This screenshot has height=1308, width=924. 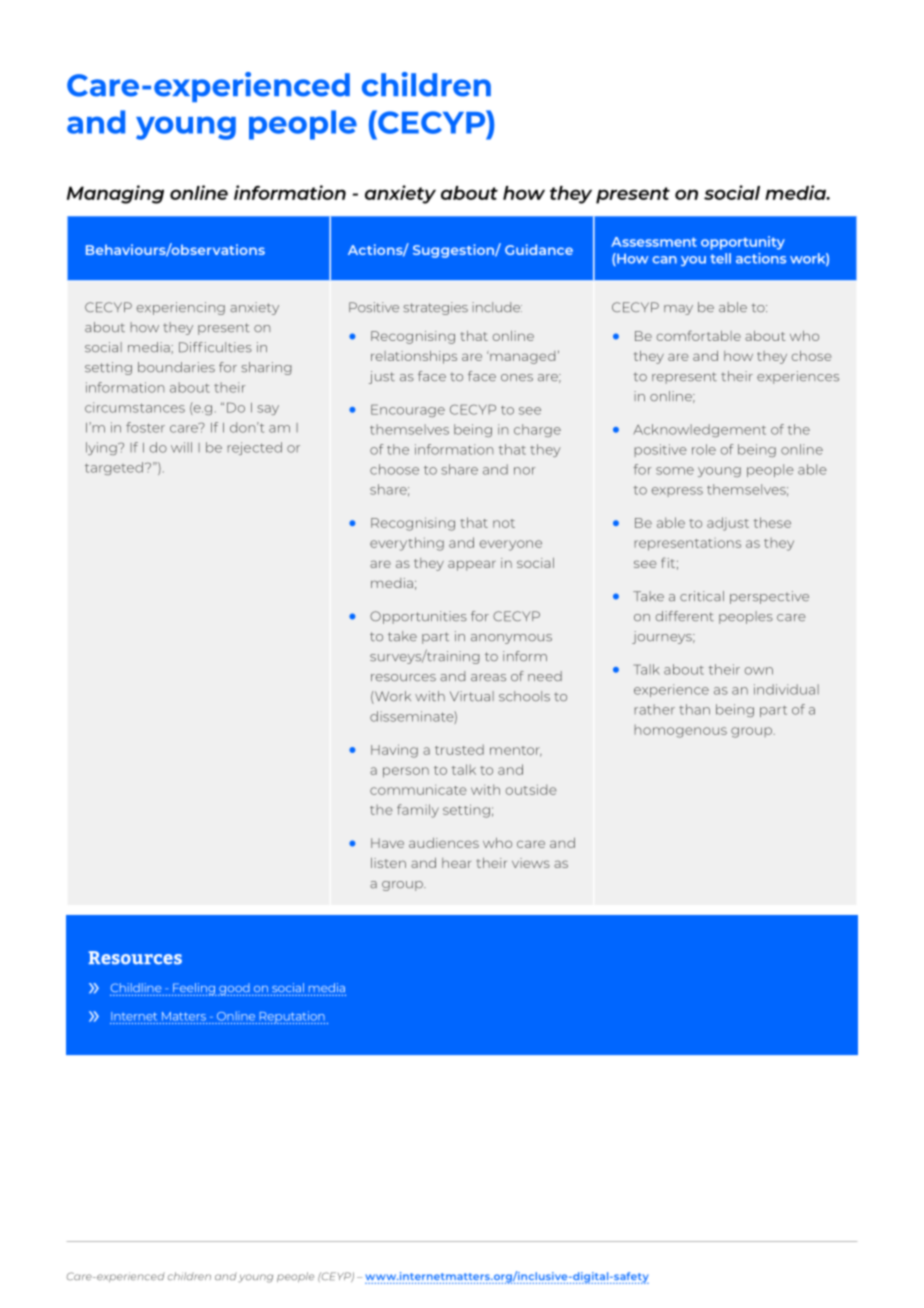 I want to click on Feeling, so click(x=194, y=989).
